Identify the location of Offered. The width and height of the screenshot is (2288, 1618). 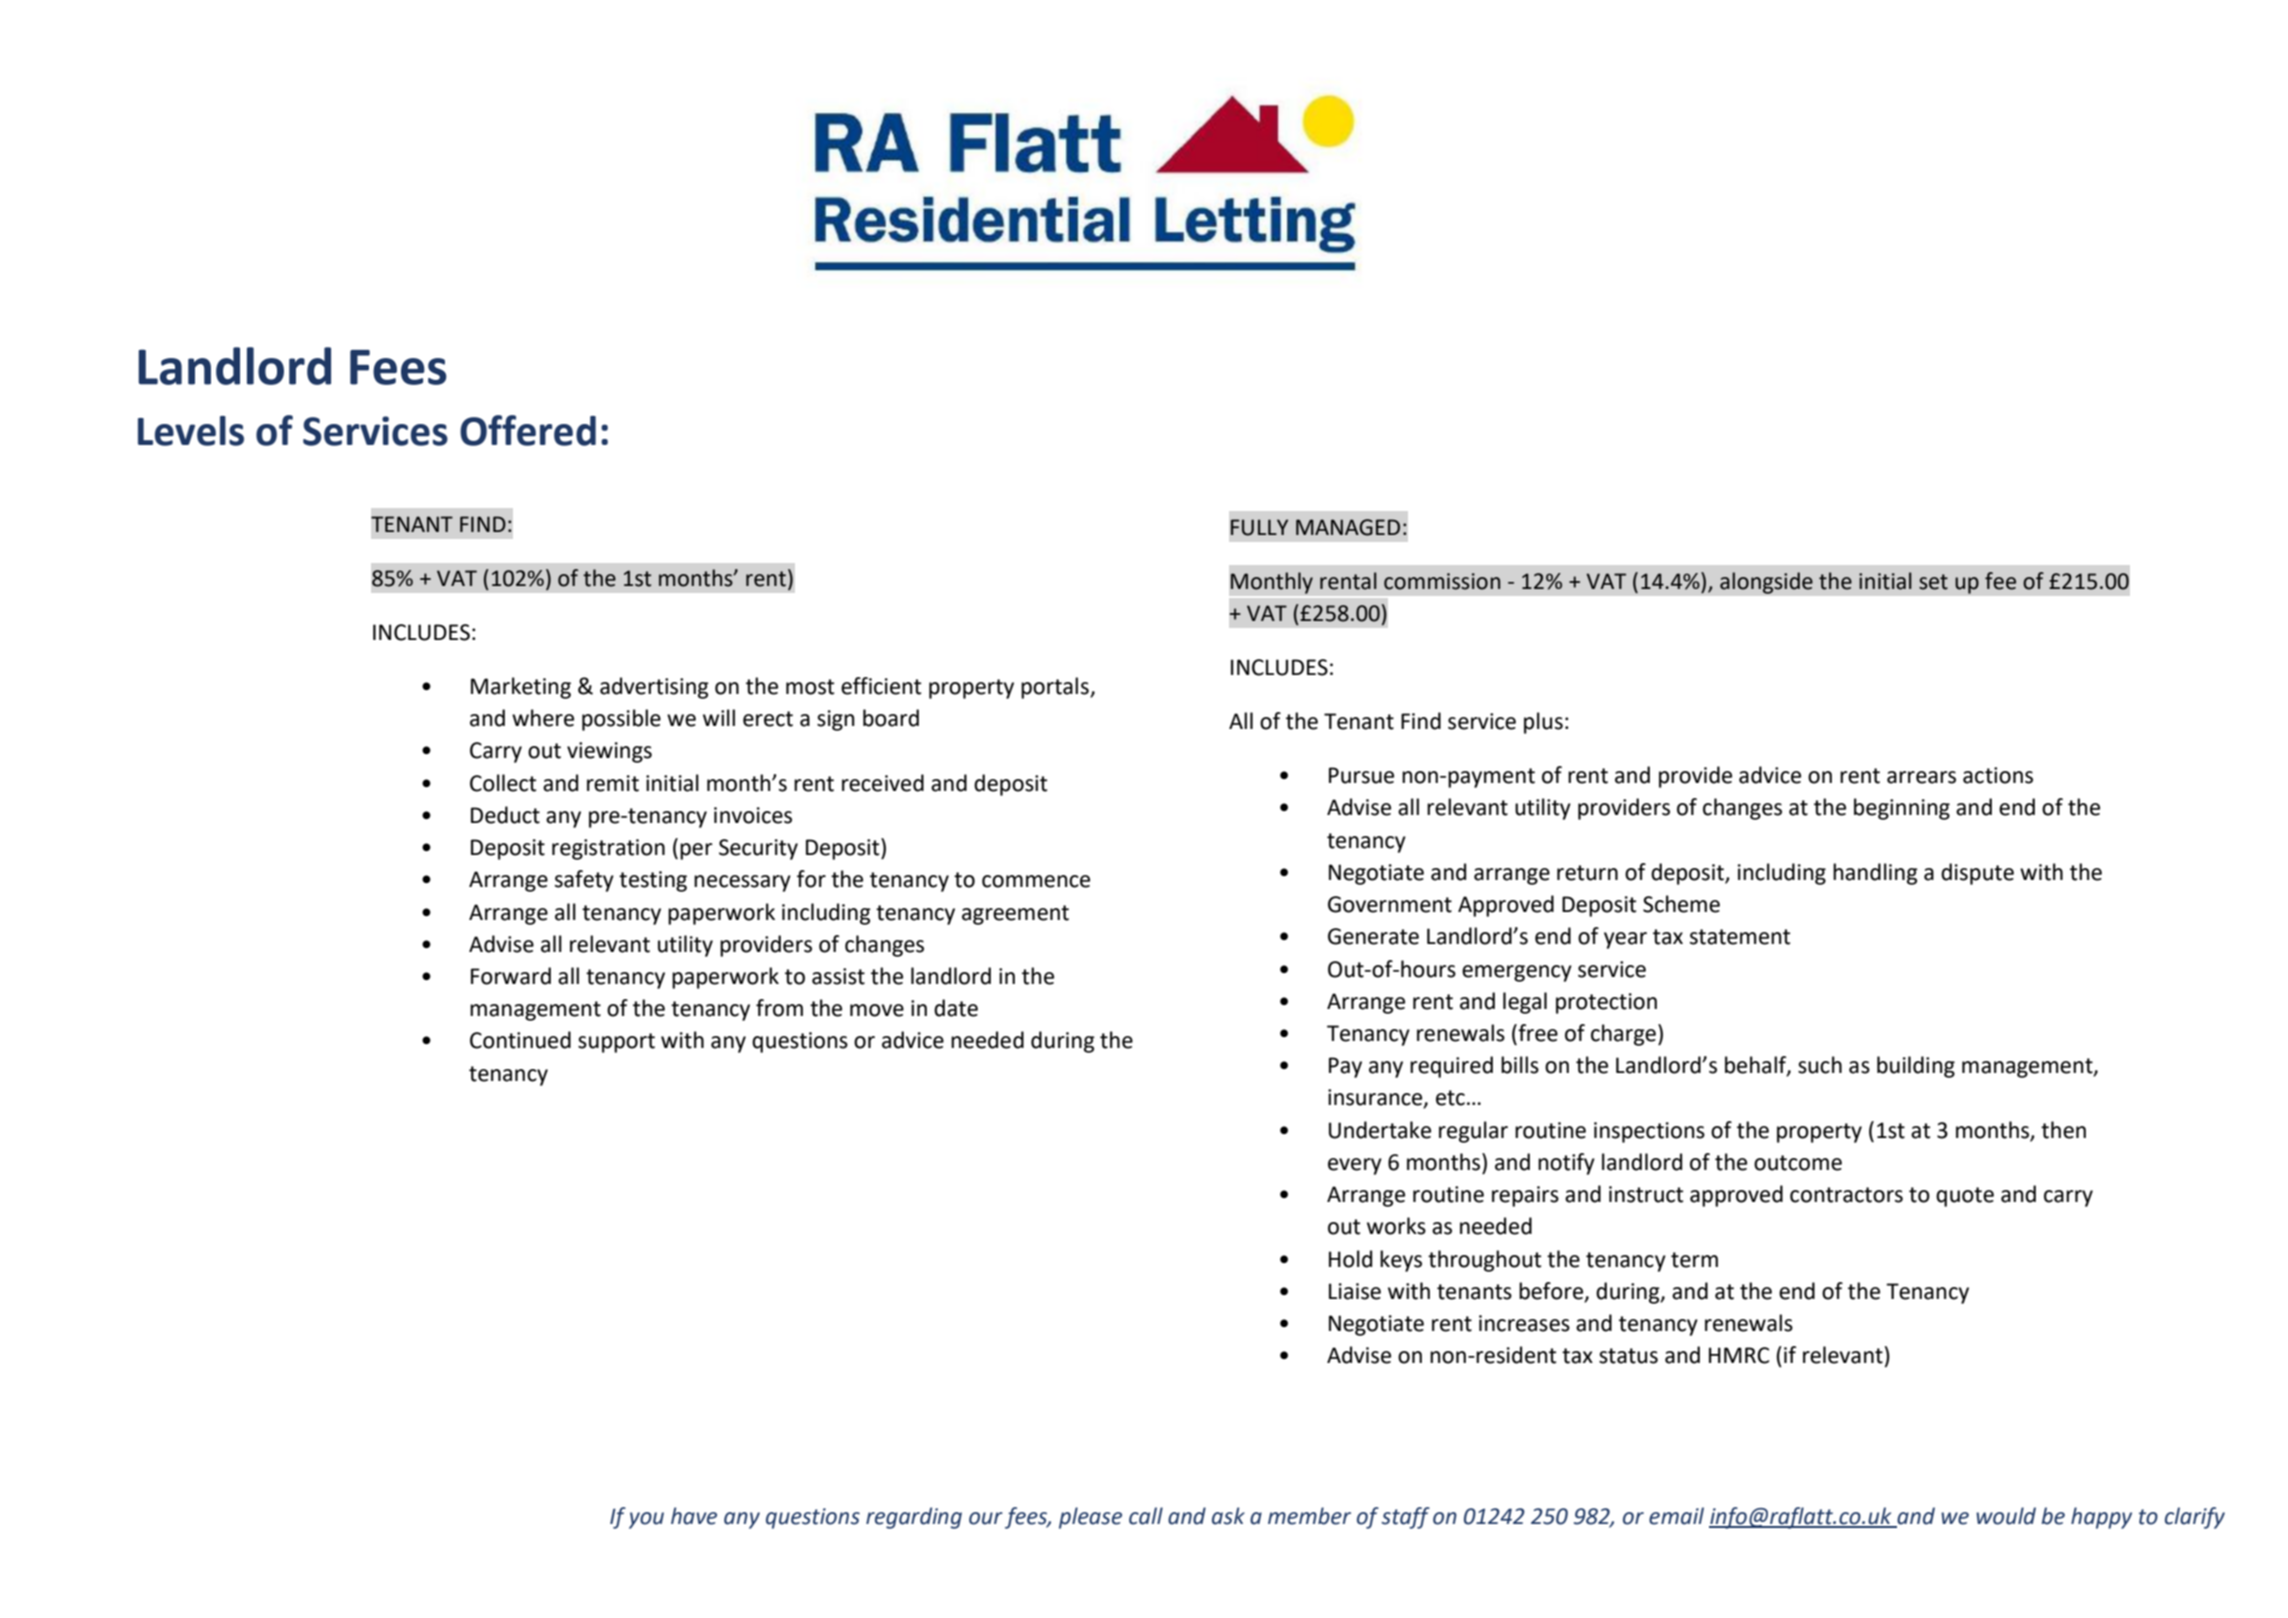
(528, 430).
